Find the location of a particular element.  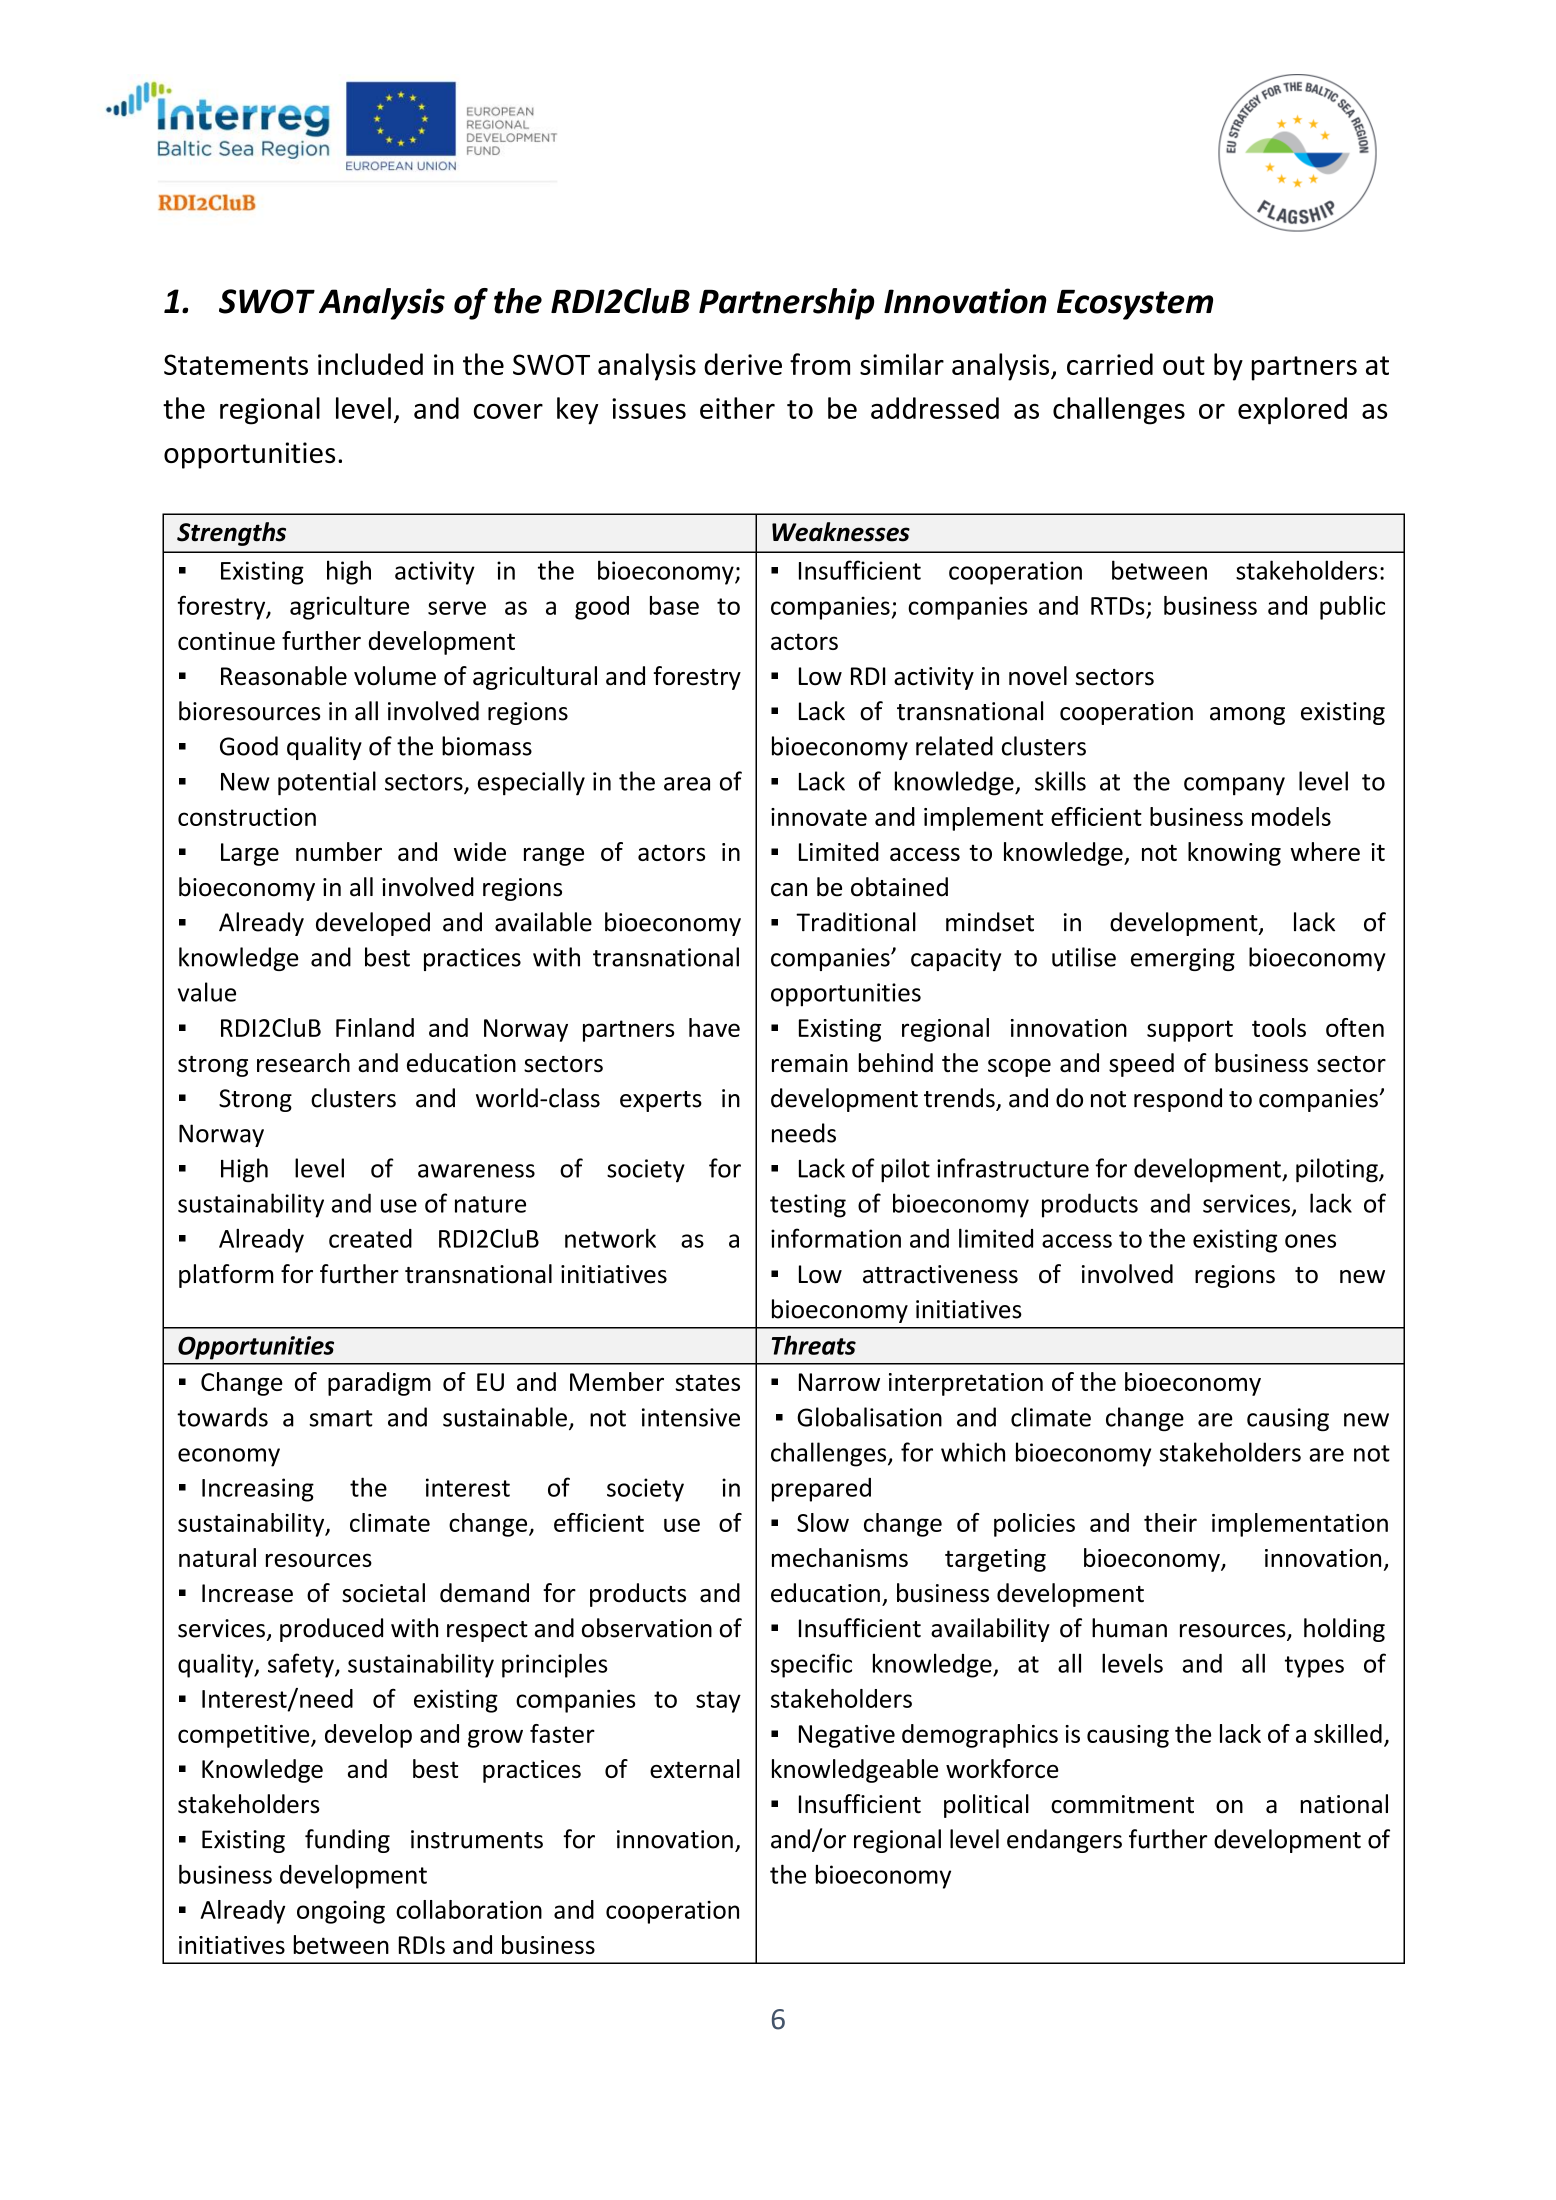

external is located at coordinates (695, 1768).
